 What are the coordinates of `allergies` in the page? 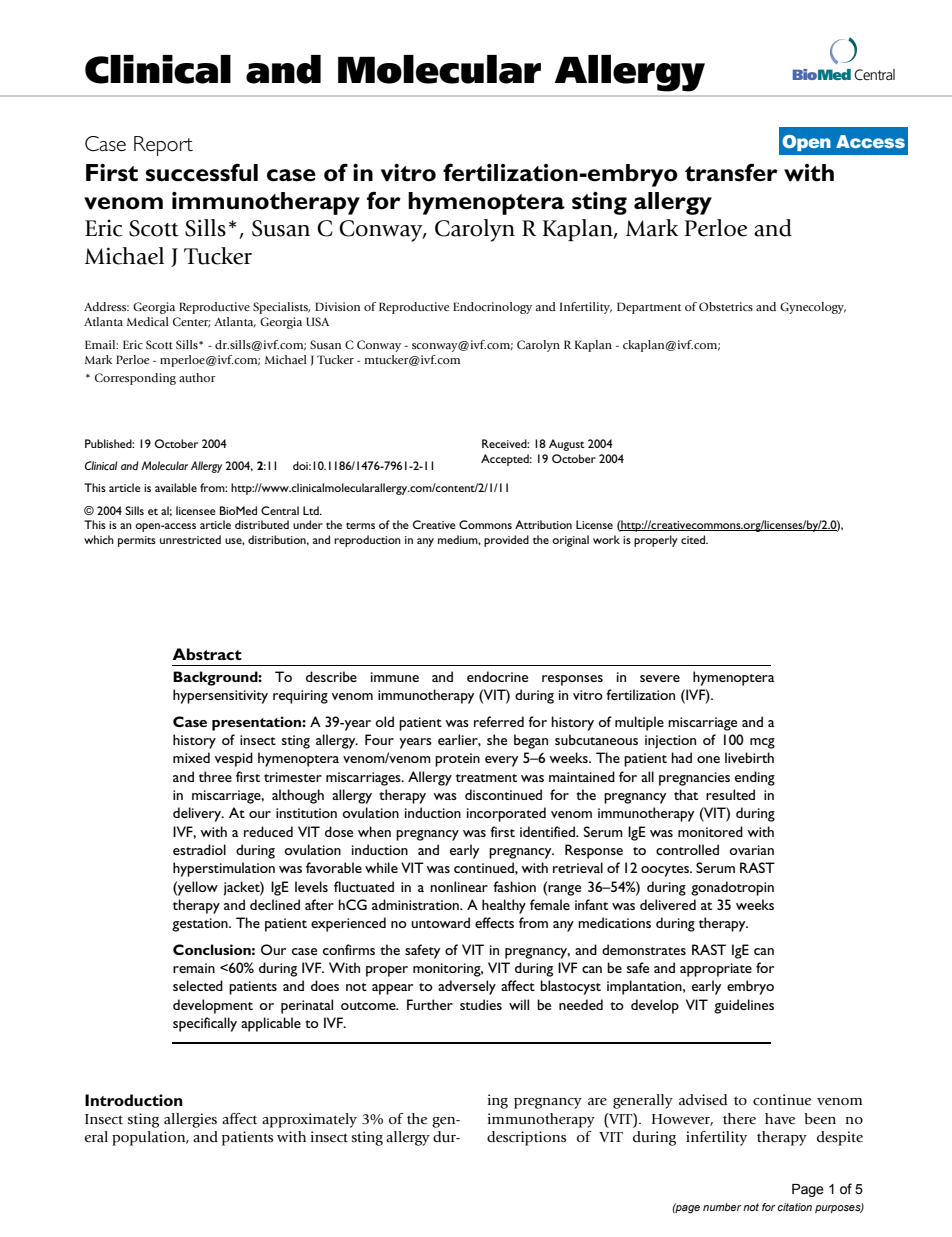 It's located at (190, 1120).
